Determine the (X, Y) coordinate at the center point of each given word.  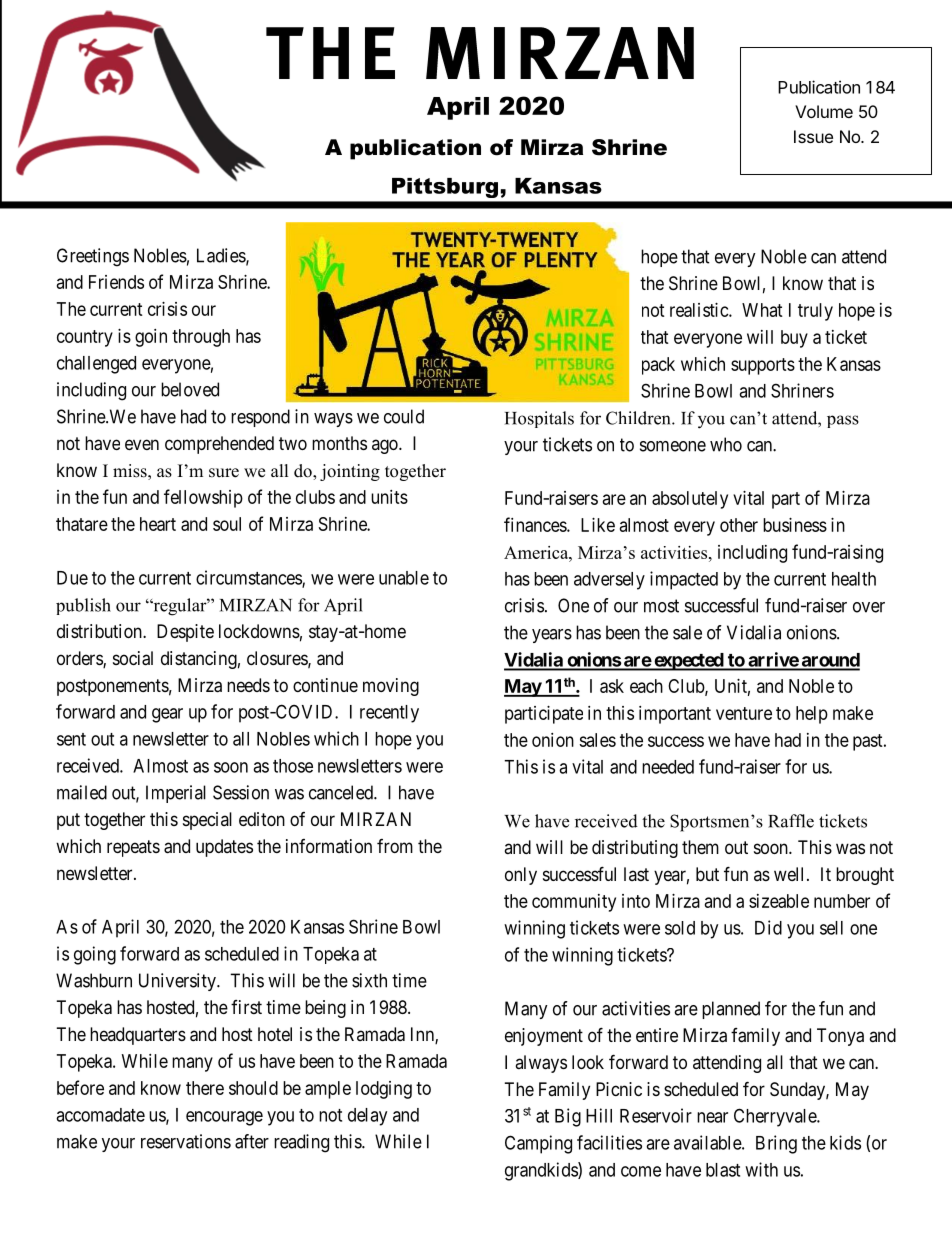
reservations (186, 1141)
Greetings (93, 257)
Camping (538, 1144)
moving (391, 687)
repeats (133, 848)
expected (688, 662)
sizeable (779, 901)
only (521, 876)
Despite (185, 633)
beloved (190, 389)
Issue (813, 136)
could (404, 416)
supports (763, 366)
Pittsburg (445, 188)
